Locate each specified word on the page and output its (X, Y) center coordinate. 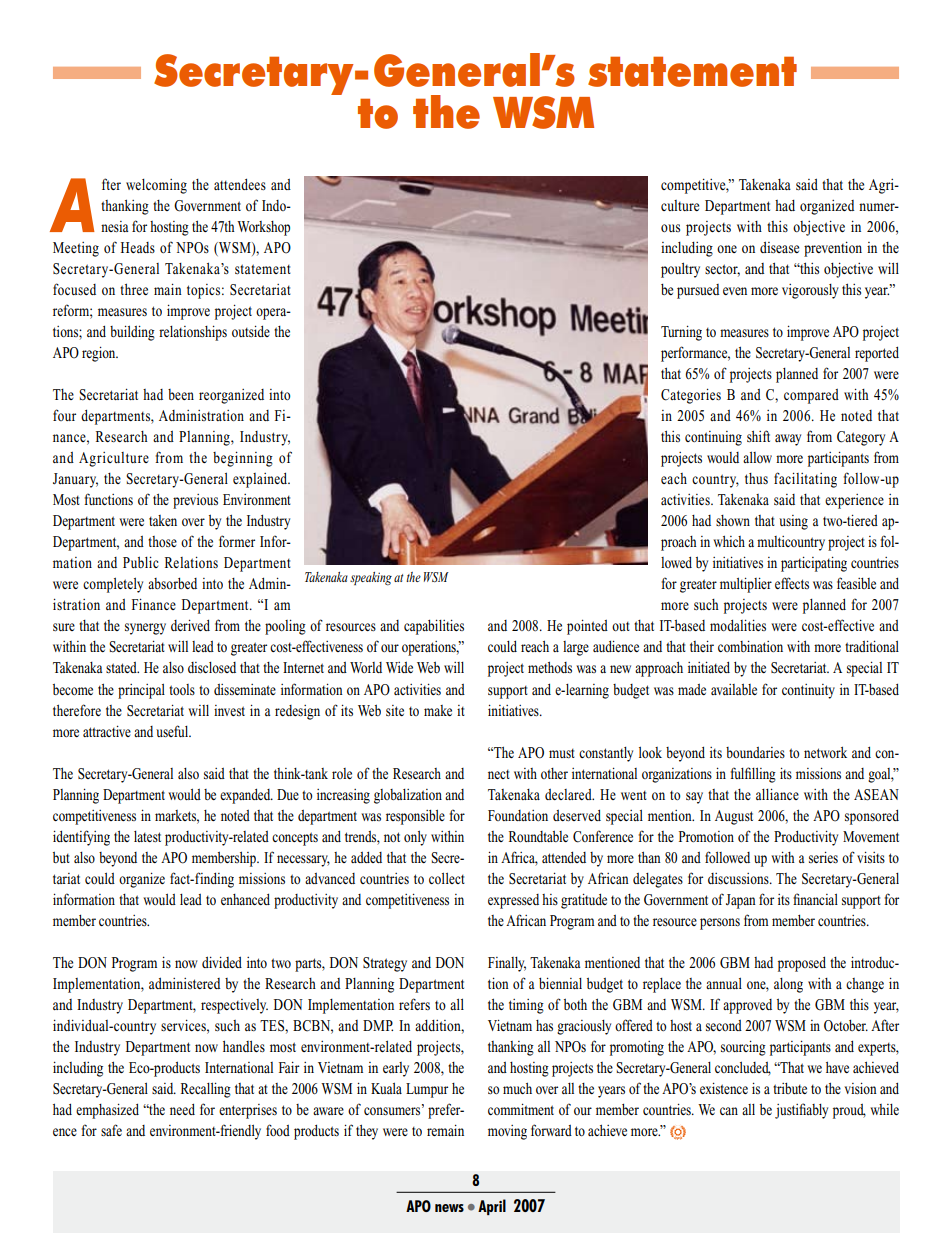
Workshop (263, 228)
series (823, 857)
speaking (371, 578)
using (793, 522)
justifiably (801, 1111)
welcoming (156, 186)
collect (447, 878)
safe (111, 1130)
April (492, 1207)
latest (147, 836)
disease (779, 247)
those (162, 541)
